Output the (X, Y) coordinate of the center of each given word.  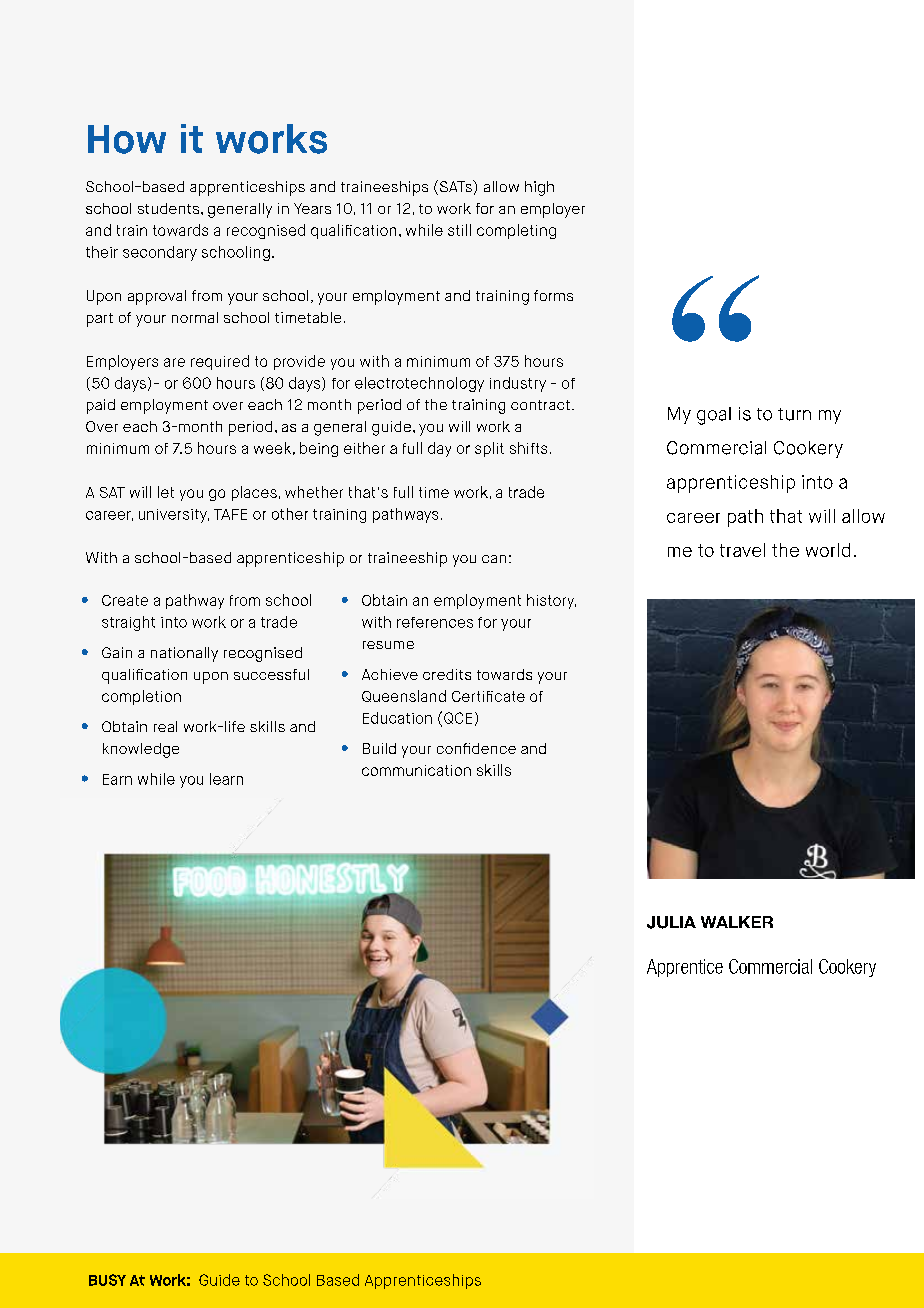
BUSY (107, 1280)
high (539, 188)
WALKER (737, 922)
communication (416, 770)
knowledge (141, 750)
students (170, 208)
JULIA (671, 922)
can (494, 559)
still (459, 230)
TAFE (230, 514)
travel (742, 550)
